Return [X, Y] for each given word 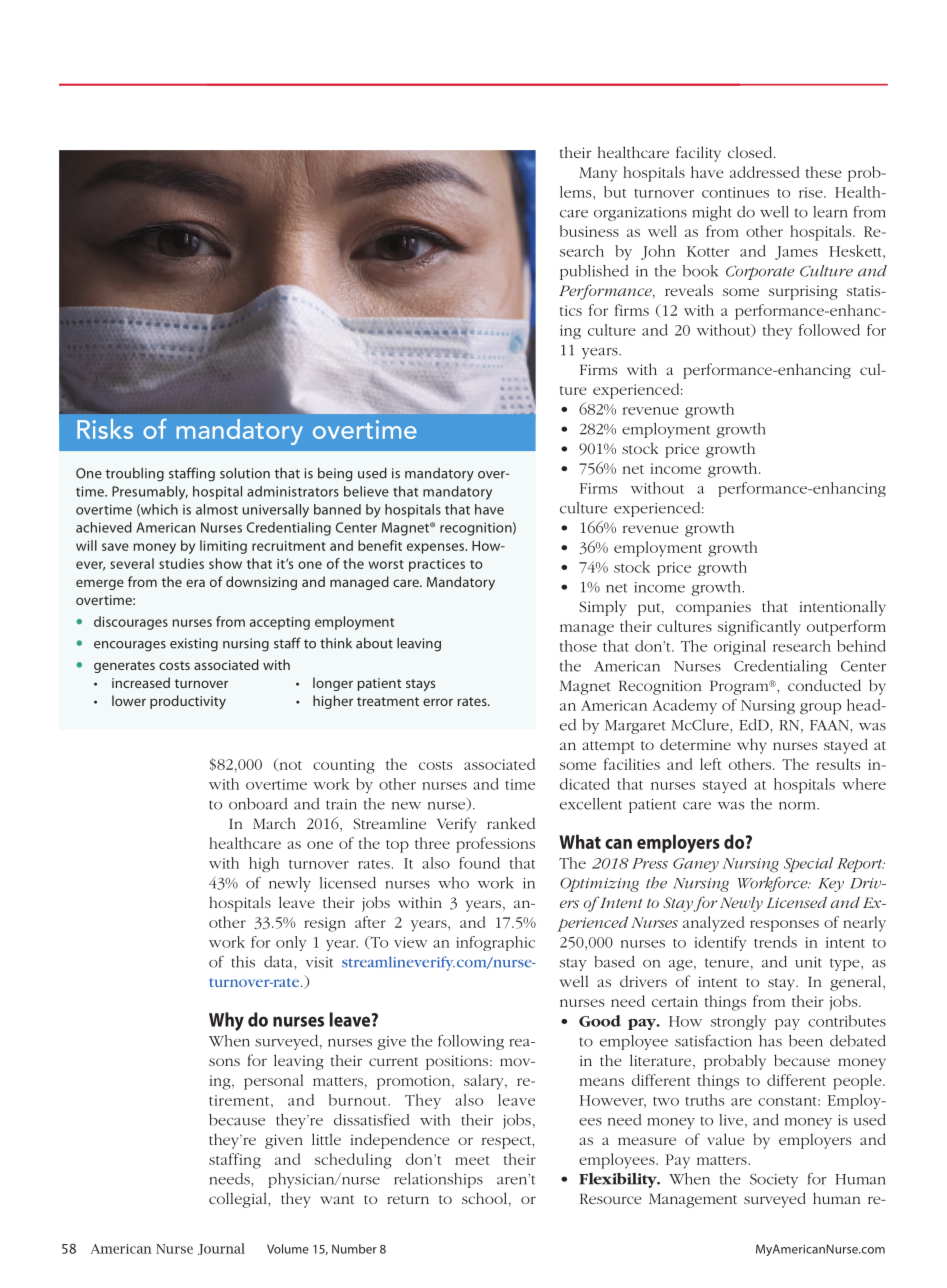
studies [181, 563]
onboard [258, 804]
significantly [759, 628]
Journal [221, 1249]
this [243, 962]
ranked [511, 823]
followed [829, 330]
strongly [738, 1022]
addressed [764, 172]
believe [366, 491]
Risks [105, 429]
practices [437, 565]
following [471, 1042]
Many [598, 174]
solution [245, 473]
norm [798, 806]
